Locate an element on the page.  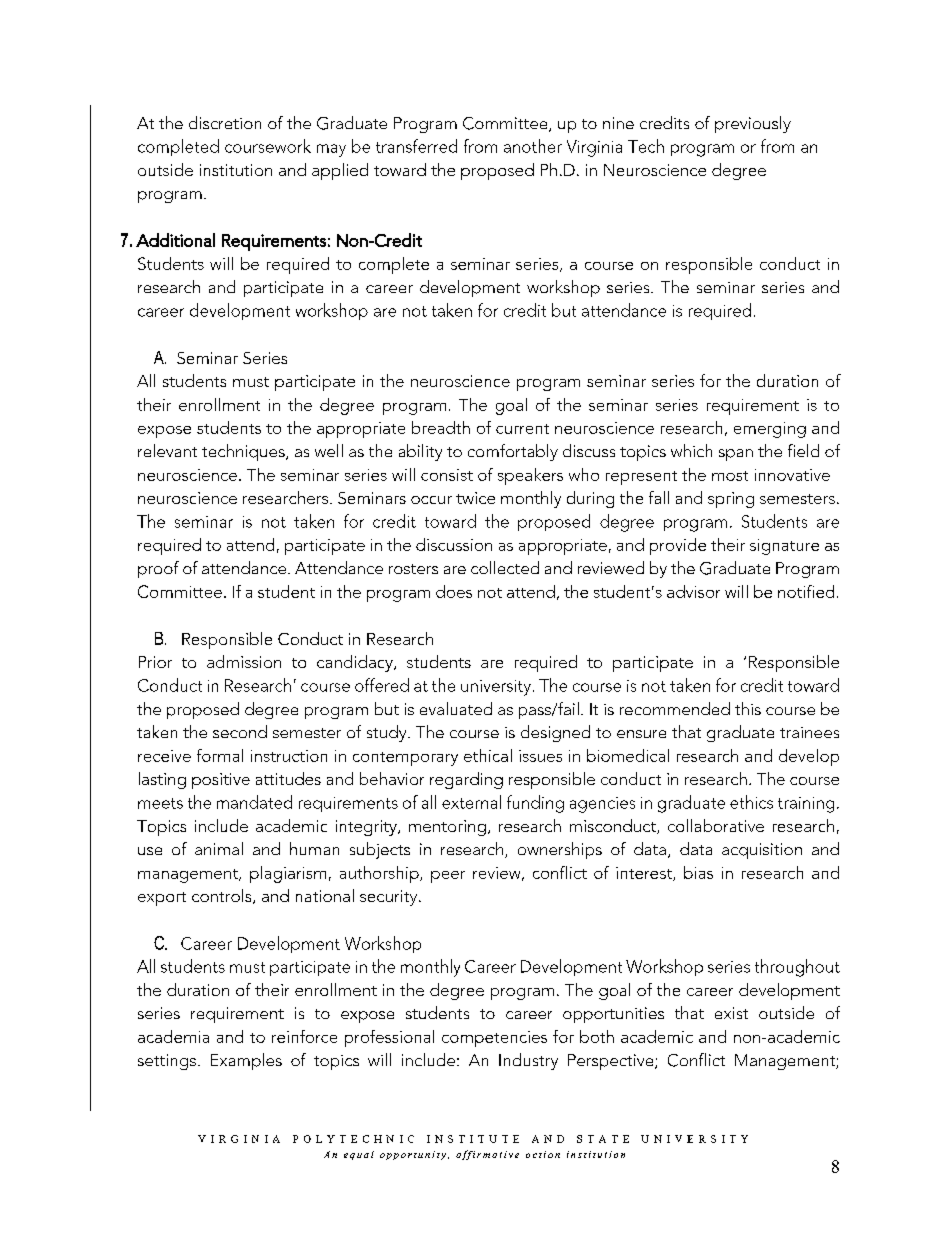
exist is located at coordinates (731, 1013).
